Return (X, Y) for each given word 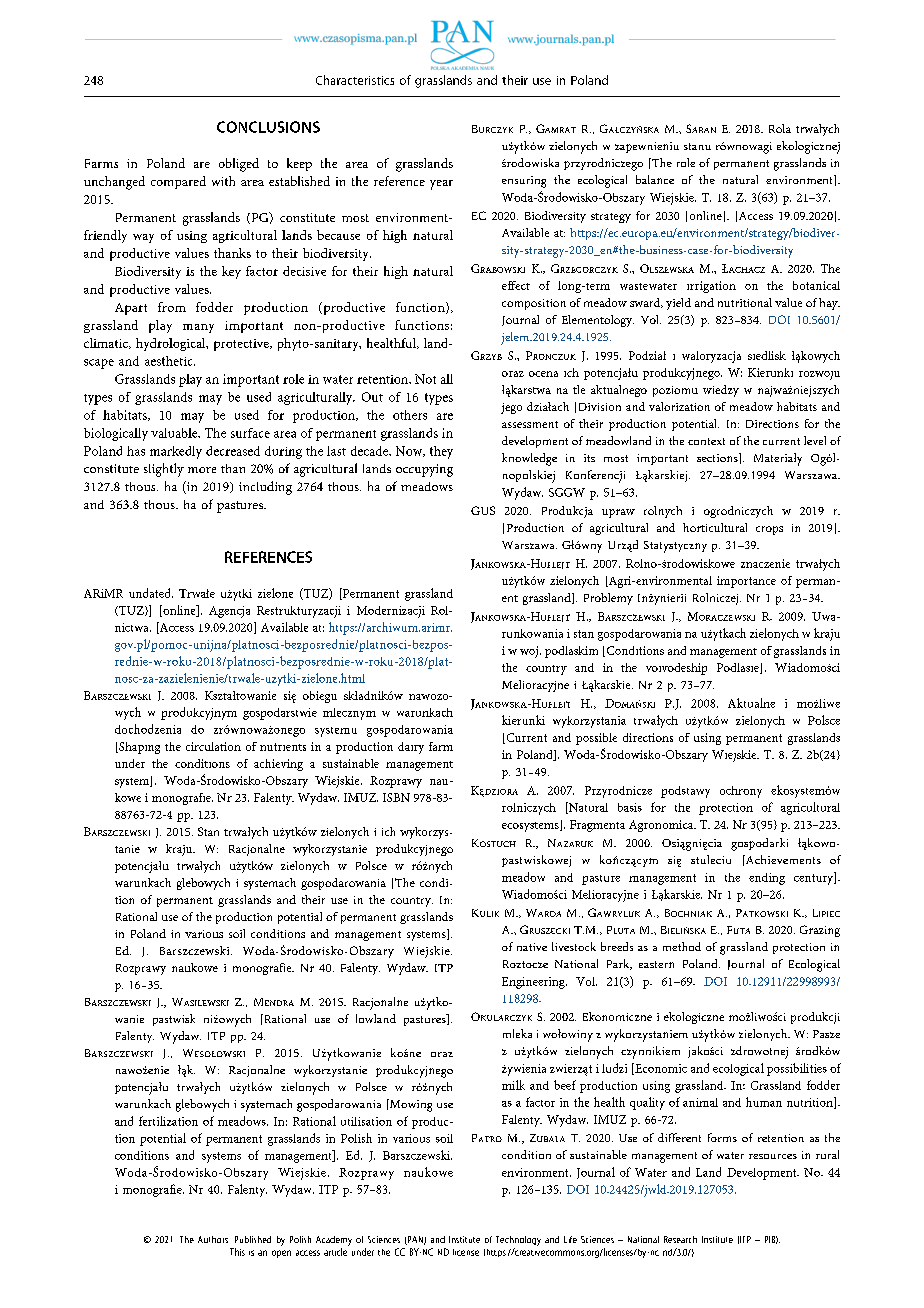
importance (746, 582)
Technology (518, 1241)
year (441, 185)
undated (151, 593)
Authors (213, 1239)
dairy (411, 748)
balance (655, 179)
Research (680, 1239)
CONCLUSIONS (268, 127)
